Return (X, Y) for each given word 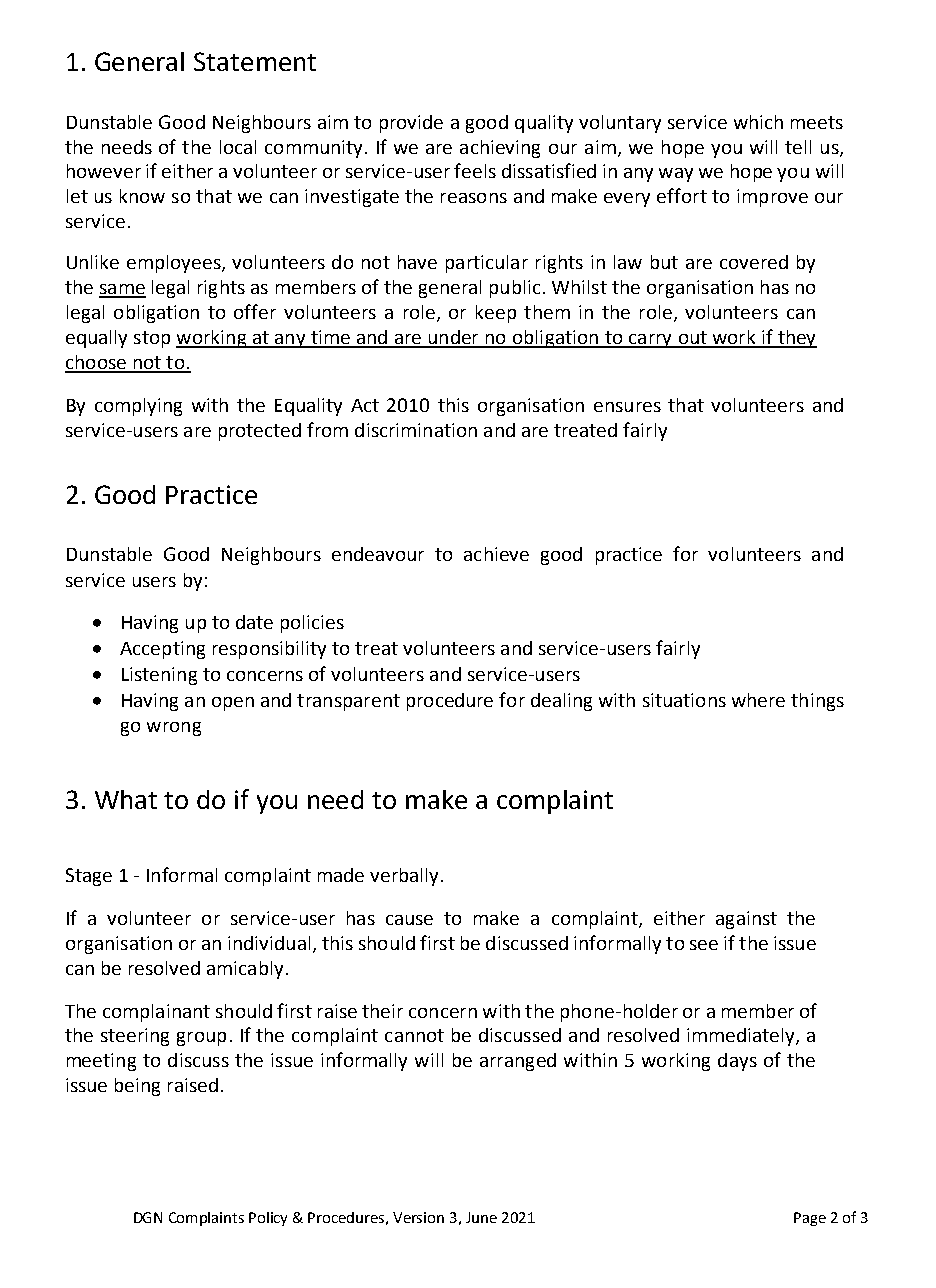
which (758, 122)
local (238, 147)
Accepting (162, 650)
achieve (496, 554)
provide (411, 124)
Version (418, 1217)
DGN (148, 1217)
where (758, 700)
